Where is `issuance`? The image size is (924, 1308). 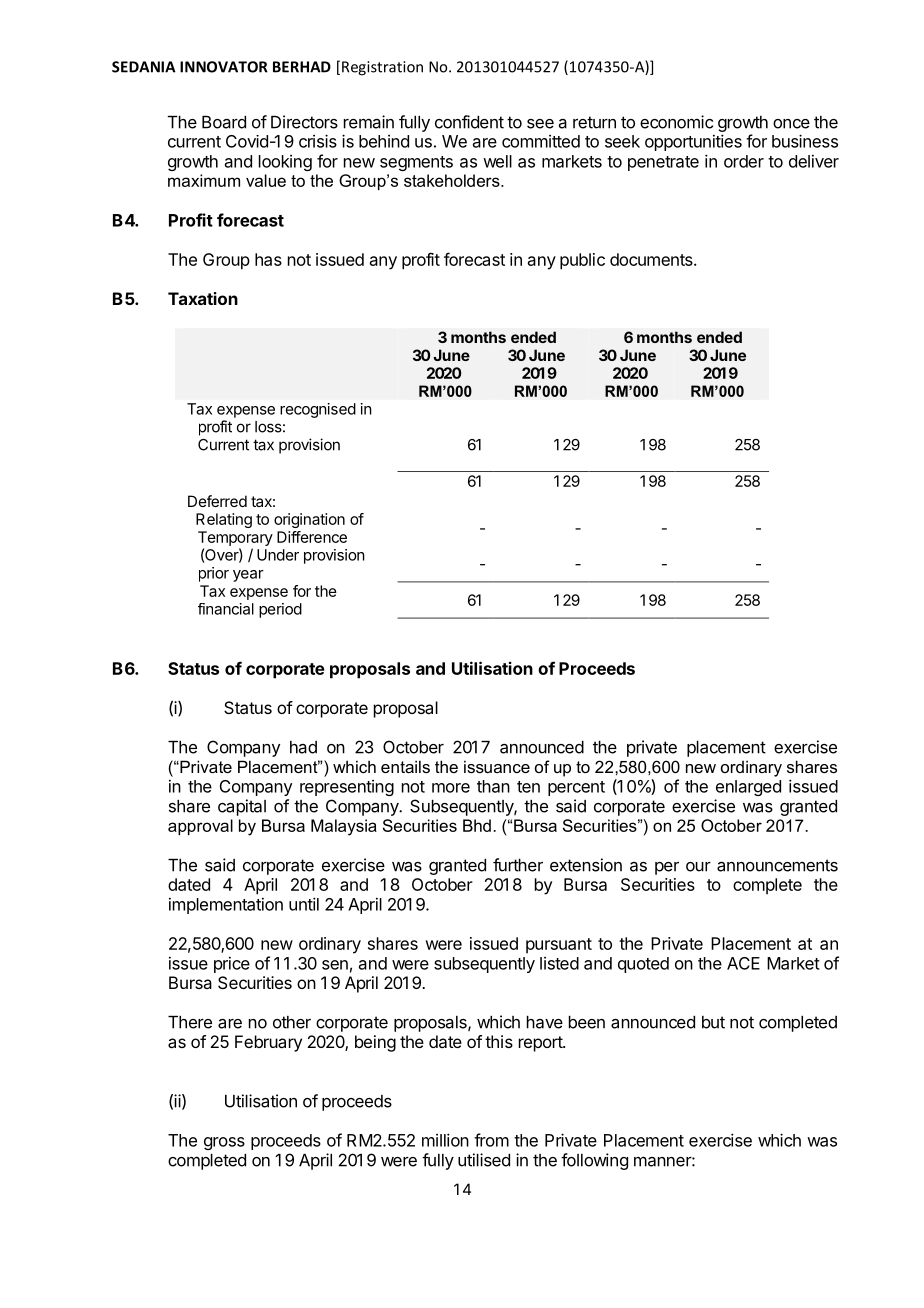 issuance is located at coordinates (497, 766).
